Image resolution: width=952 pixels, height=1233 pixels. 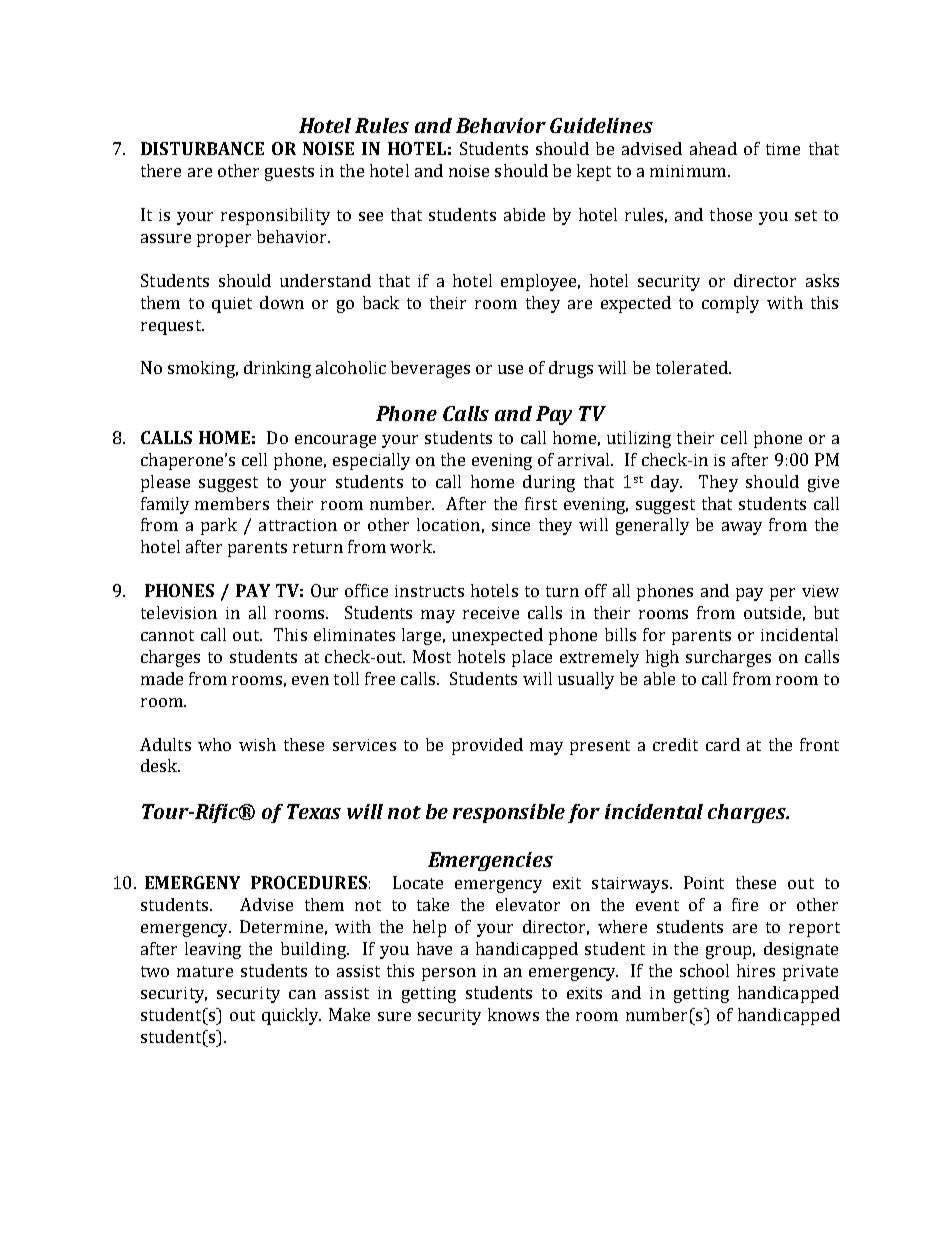 I want to click on provided, so click(x=487, y=746).
